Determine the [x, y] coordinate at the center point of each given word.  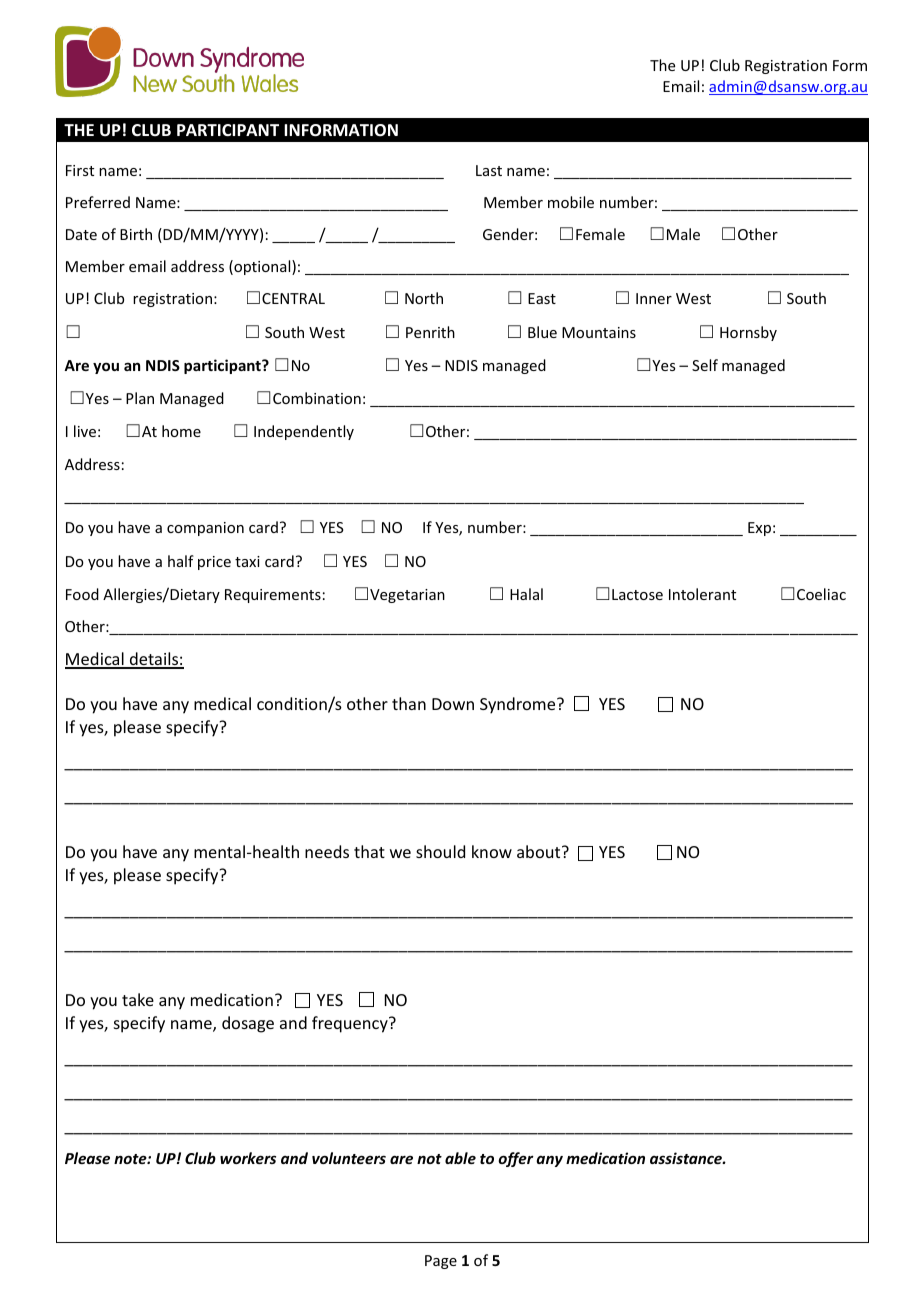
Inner [654, 298]
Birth [136, 234]
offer [516, 1159]
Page [441, 1262]
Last [489, 170]
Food [82, 594]
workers [248, 1158]
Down [453, 704]
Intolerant [702, 594]
